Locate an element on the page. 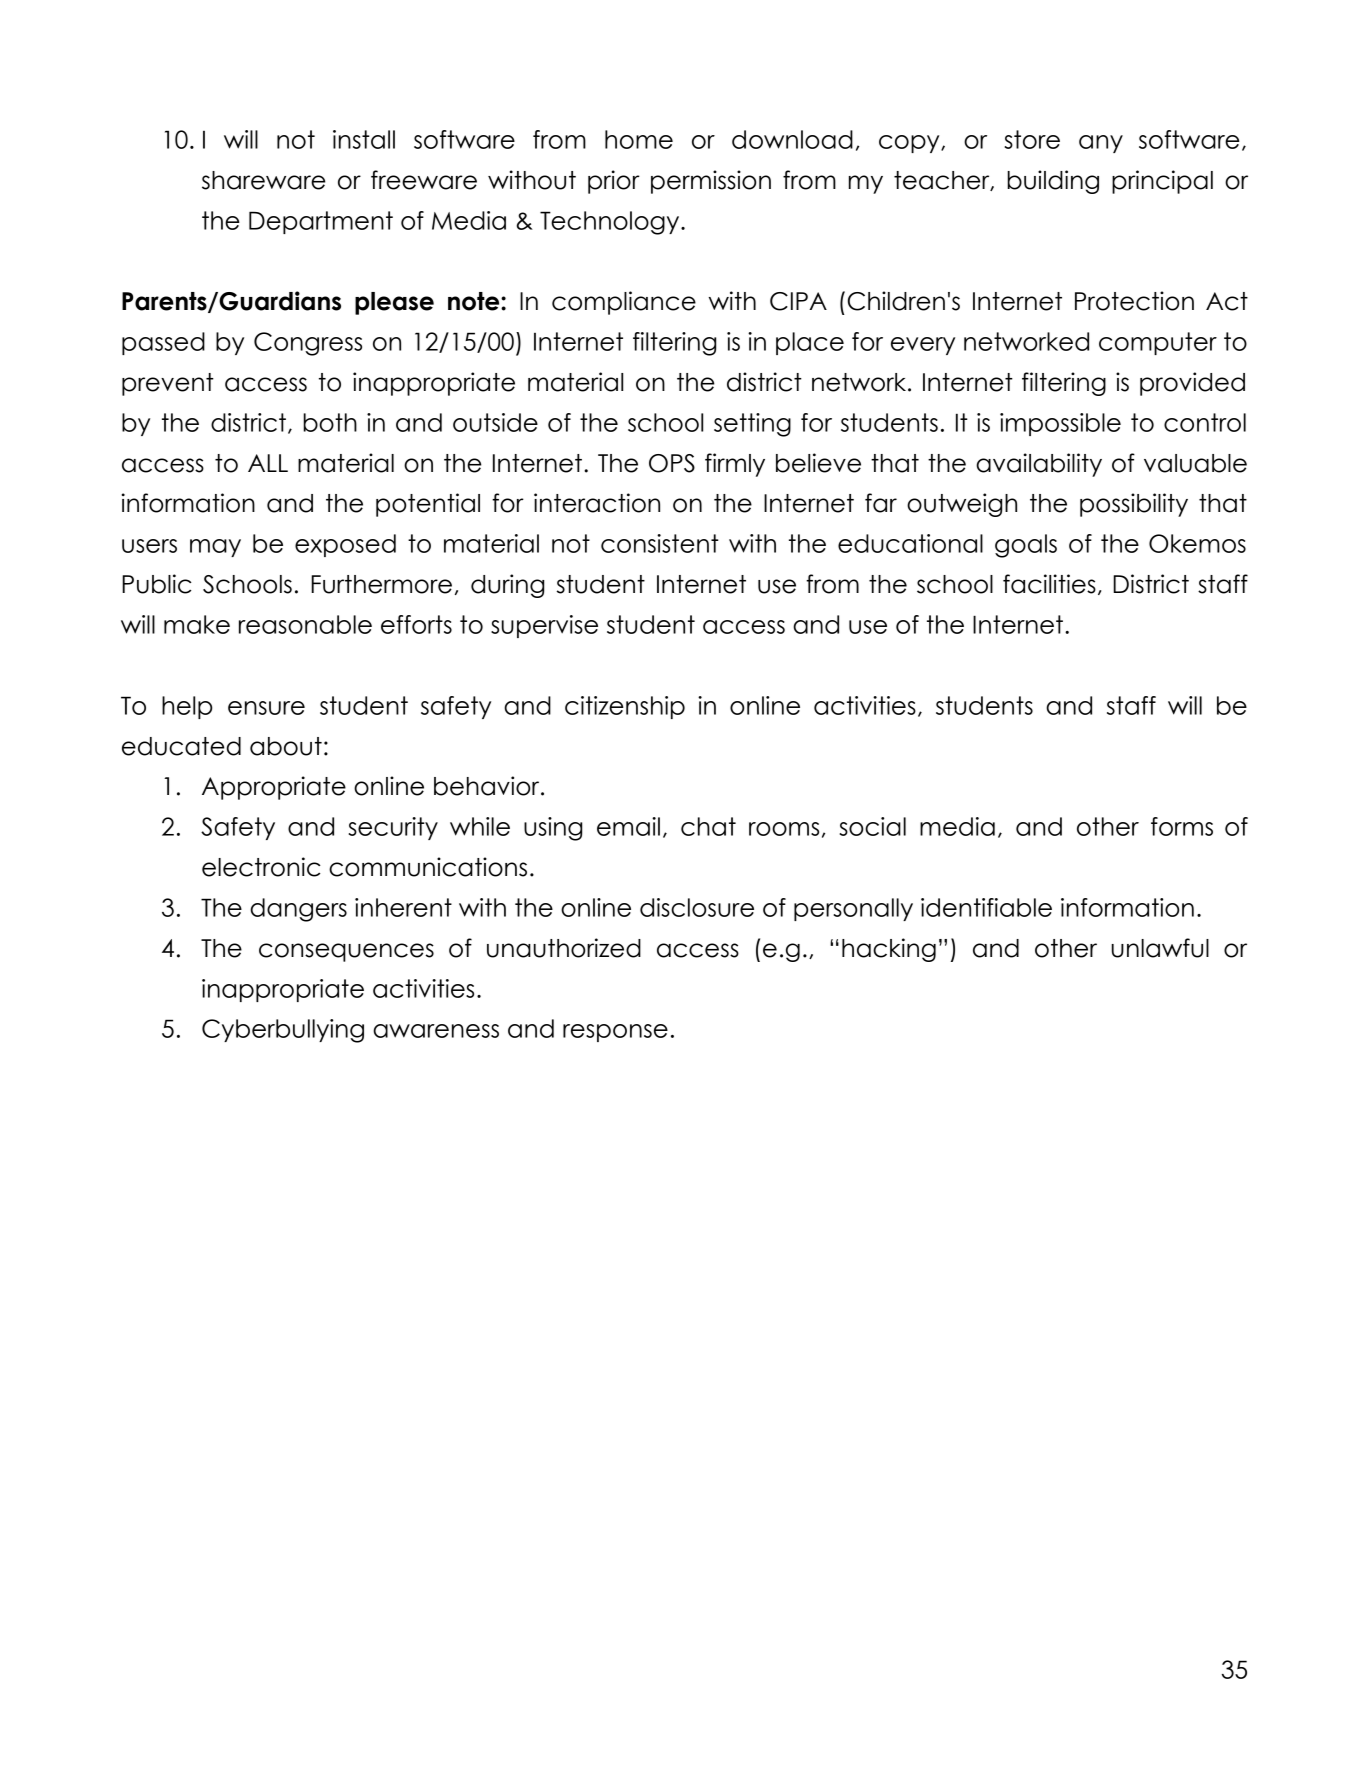  computer is located at coordinates (1158, 343).
